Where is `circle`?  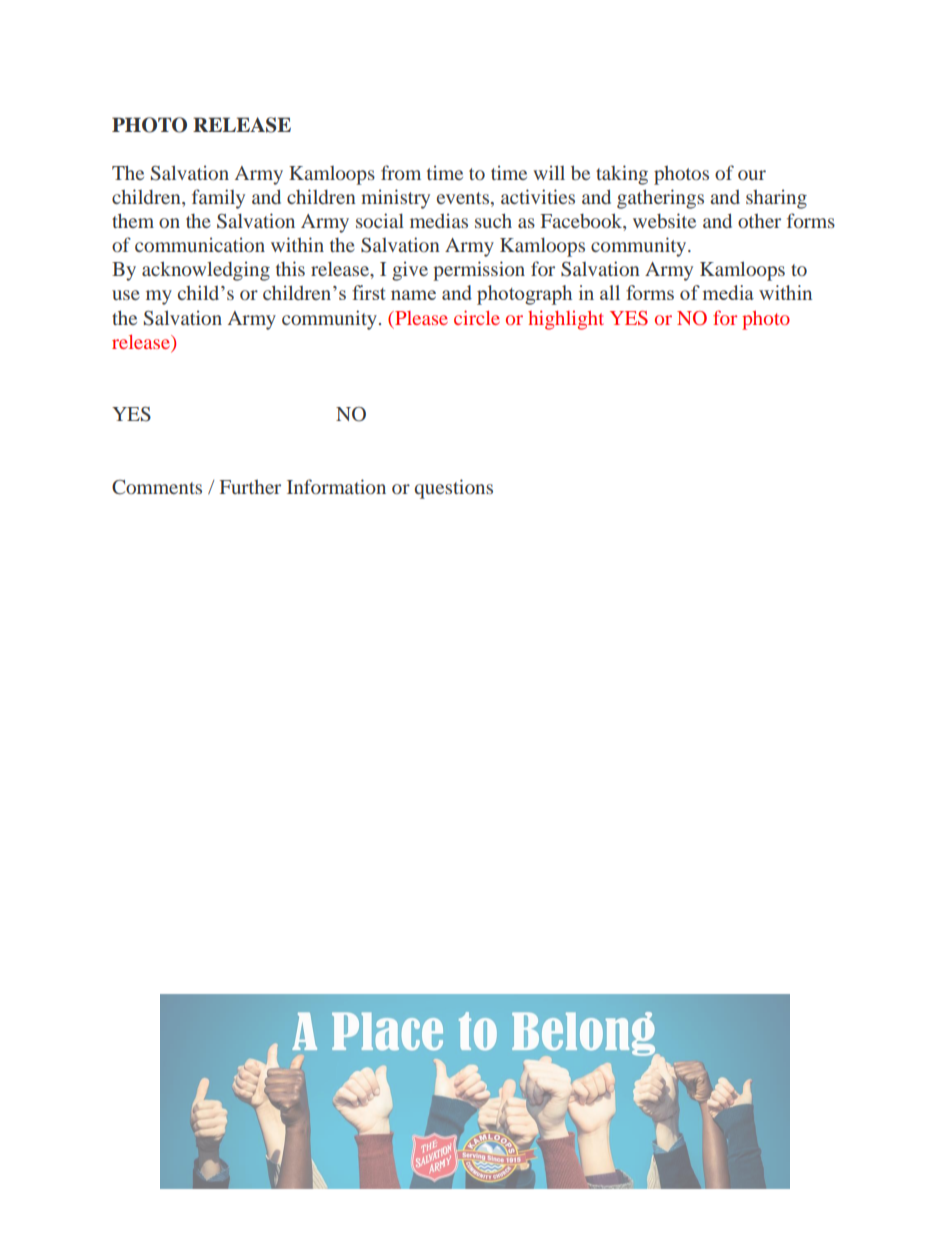
circle is located at coordinates (477, 317).
